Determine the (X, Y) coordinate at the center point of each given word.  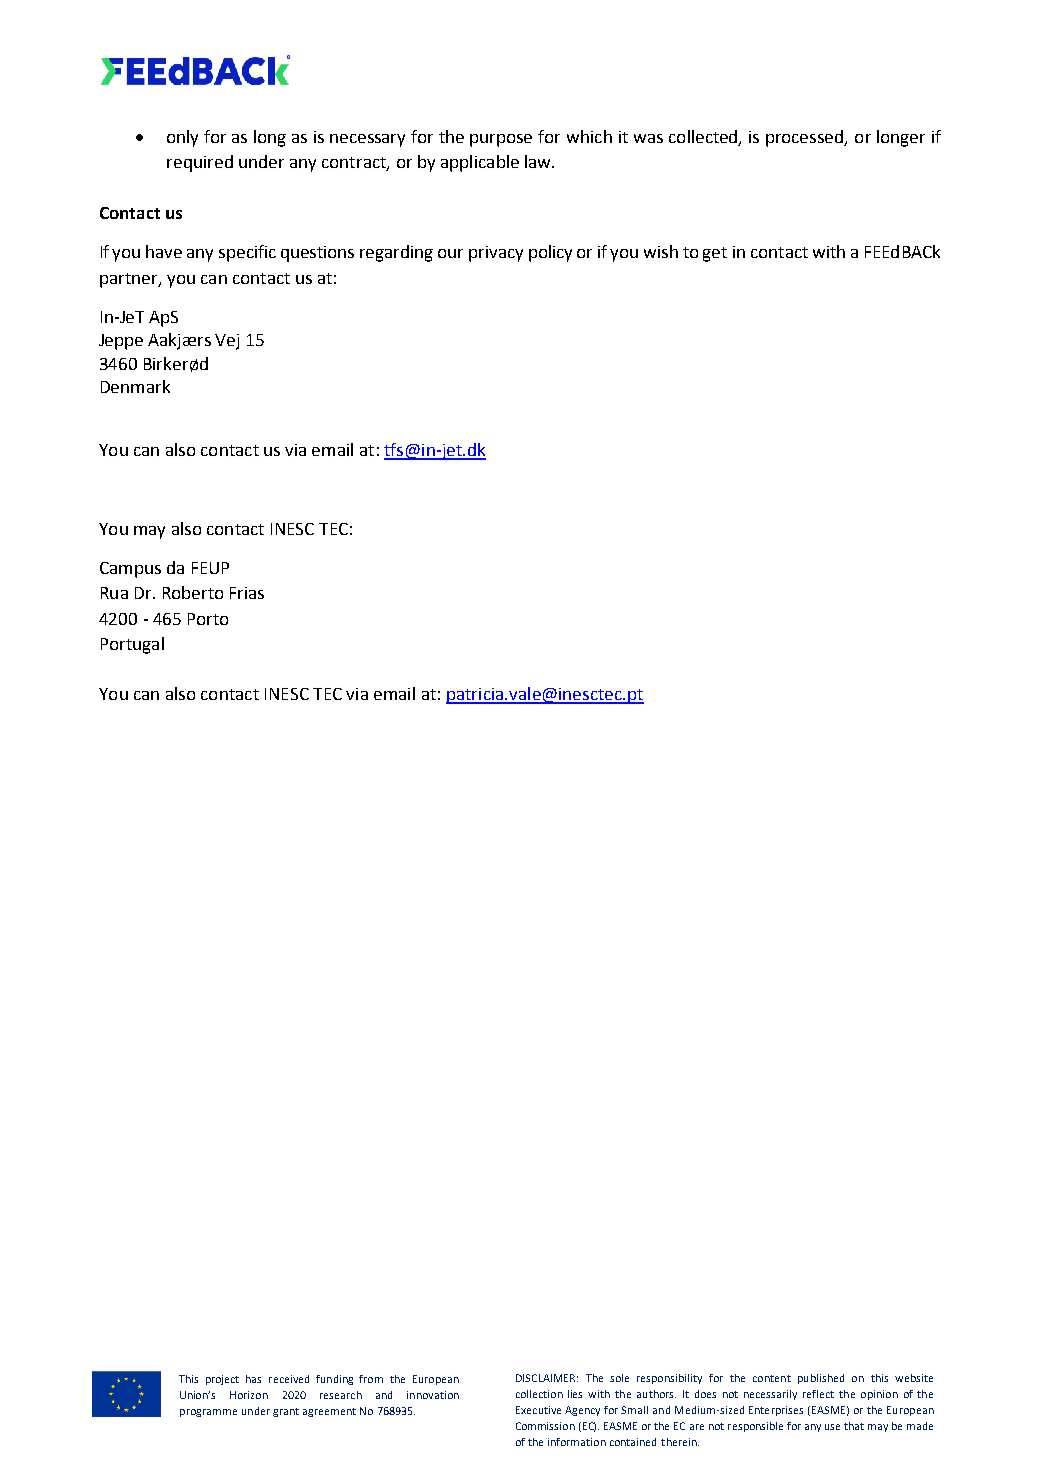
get (715, 254)
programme (208, 1413)
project (222, 1380)
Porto (208, 619)
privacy (496, 254)
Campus (130, 570)
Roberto (193, 592)
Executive (538, 1410)
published (821, 1379)
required (200, 163)
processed (806, 138)
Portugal (132, 645)
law (539, 161)
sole (619, 1378)
